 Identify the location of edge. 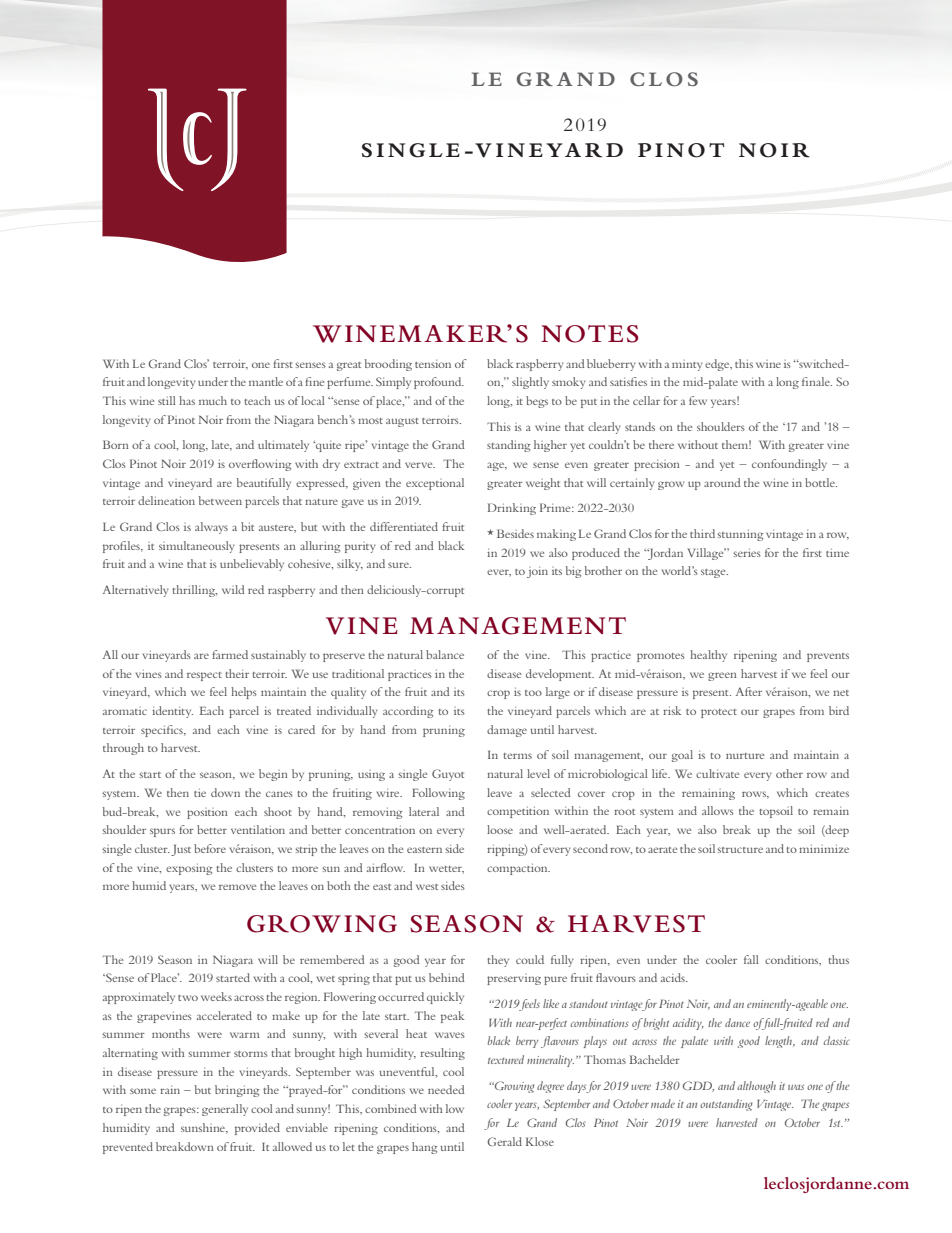
(718, 365).
